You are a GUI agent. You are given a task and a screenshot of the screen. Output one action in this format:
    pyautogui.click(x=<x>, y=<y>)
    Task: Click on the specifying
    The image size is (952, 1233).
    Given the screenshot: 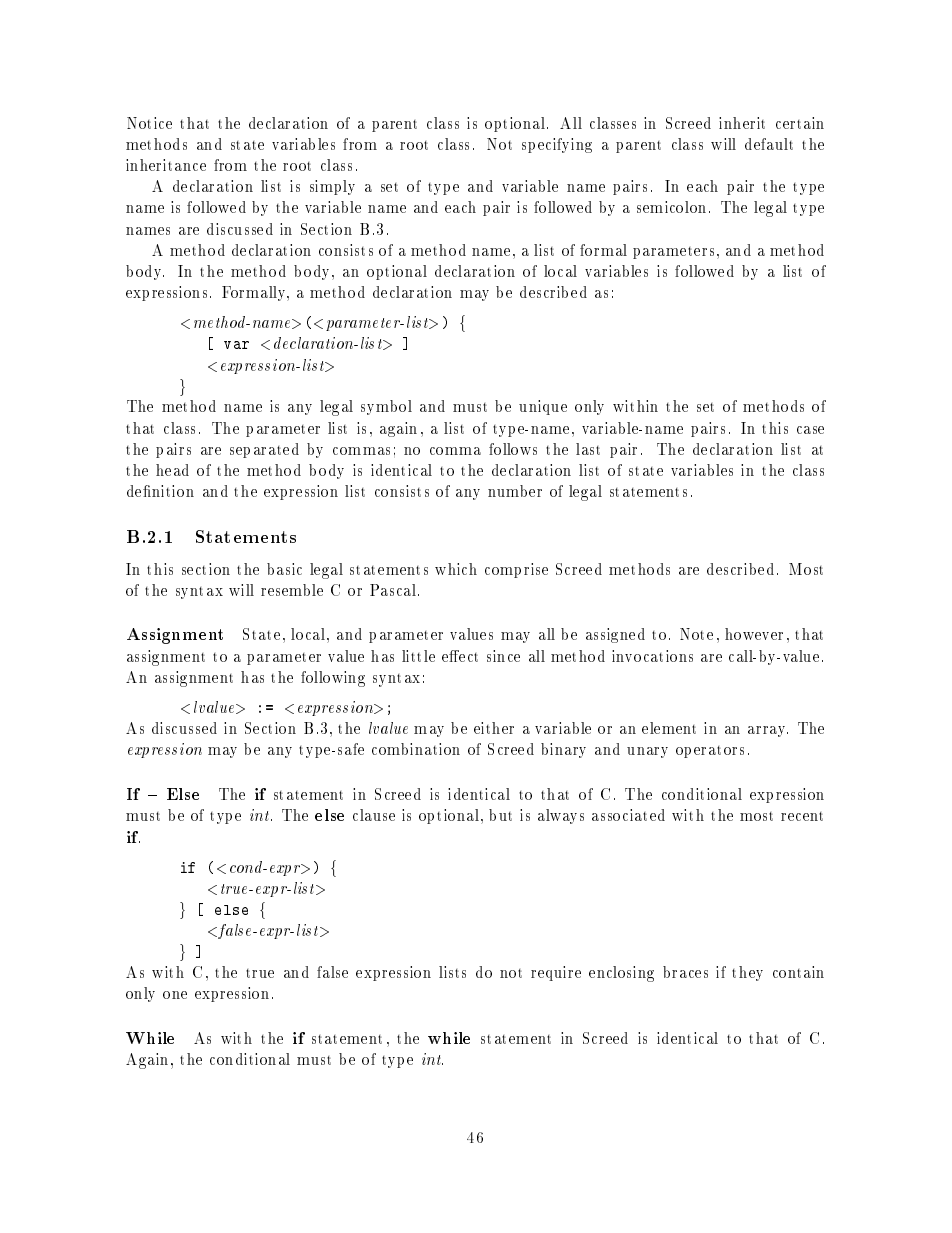 What is the action you would take?
    pyautogui.click(x=557, y=145)
